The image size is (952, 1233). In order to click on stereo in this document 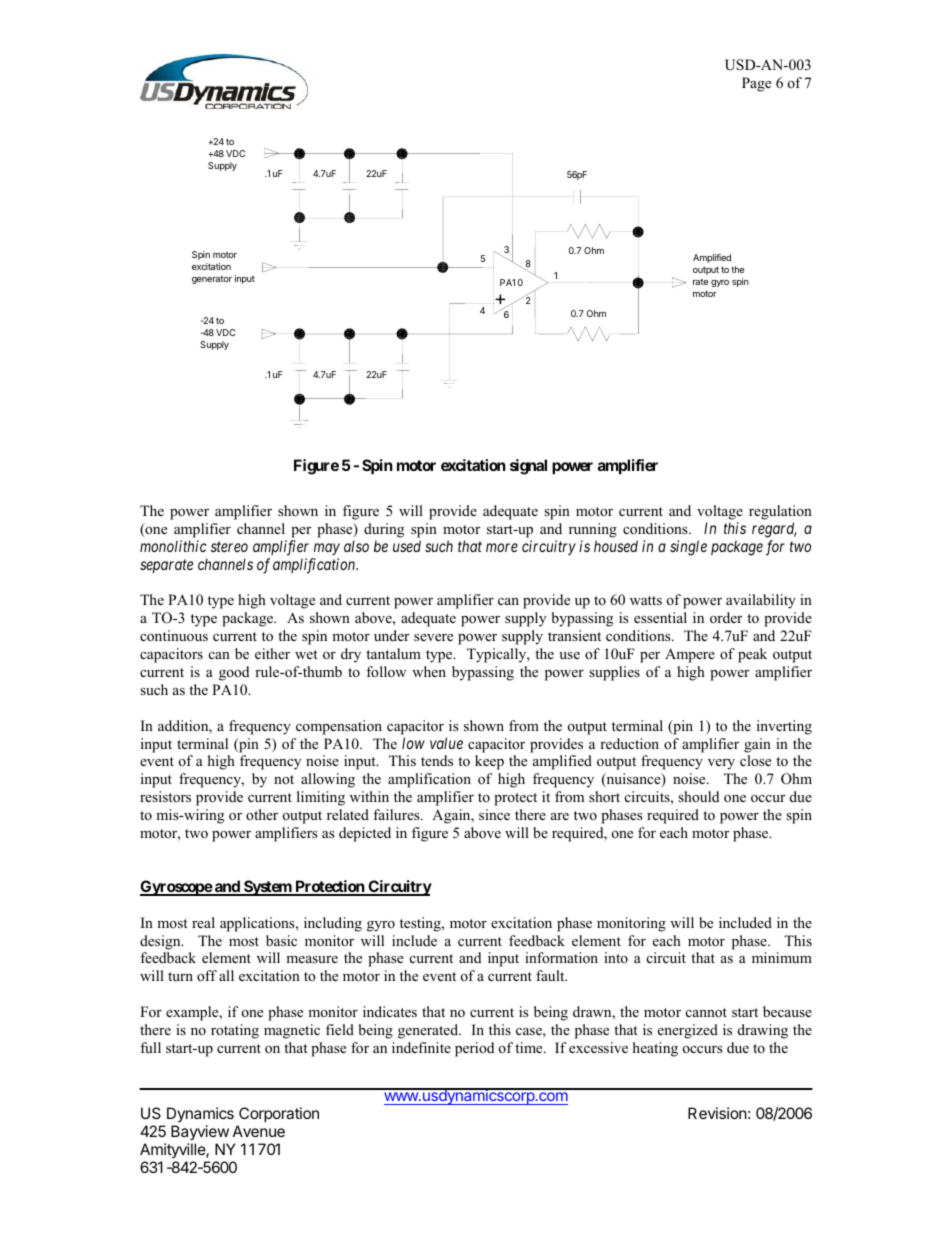, I will do `click(229, 546)`.
